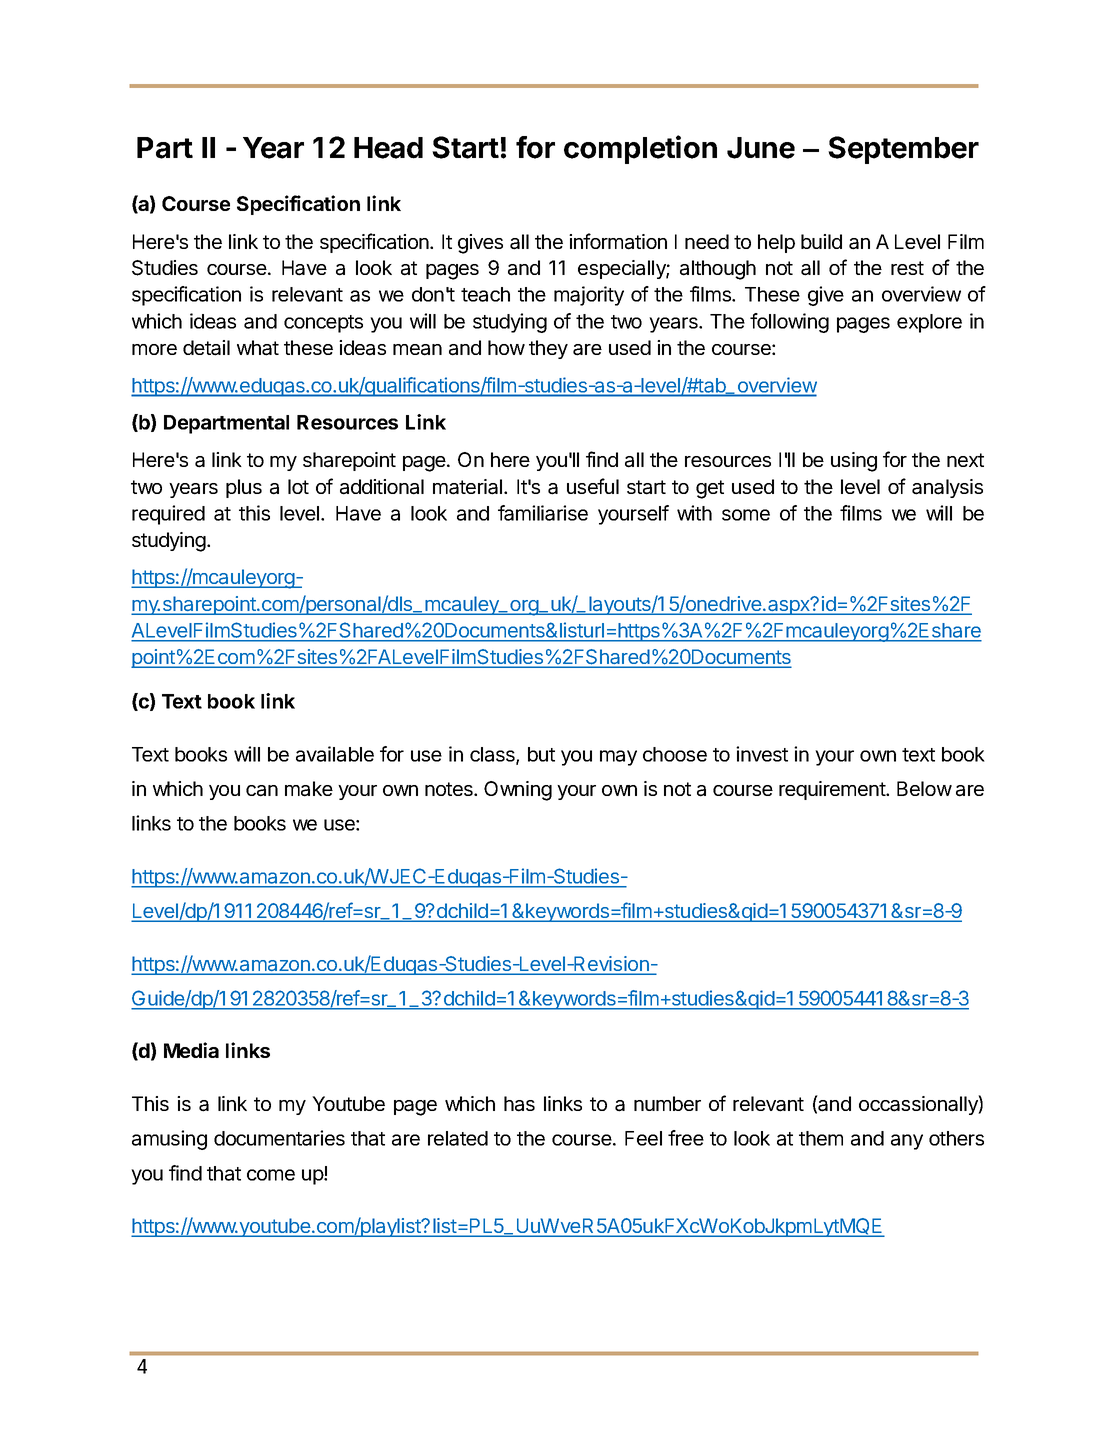 Image resolution: width=1116 pixels, height=1444 pixels. Describe the element at coordinates (262, 791) in the image. I see `can` at that location.
